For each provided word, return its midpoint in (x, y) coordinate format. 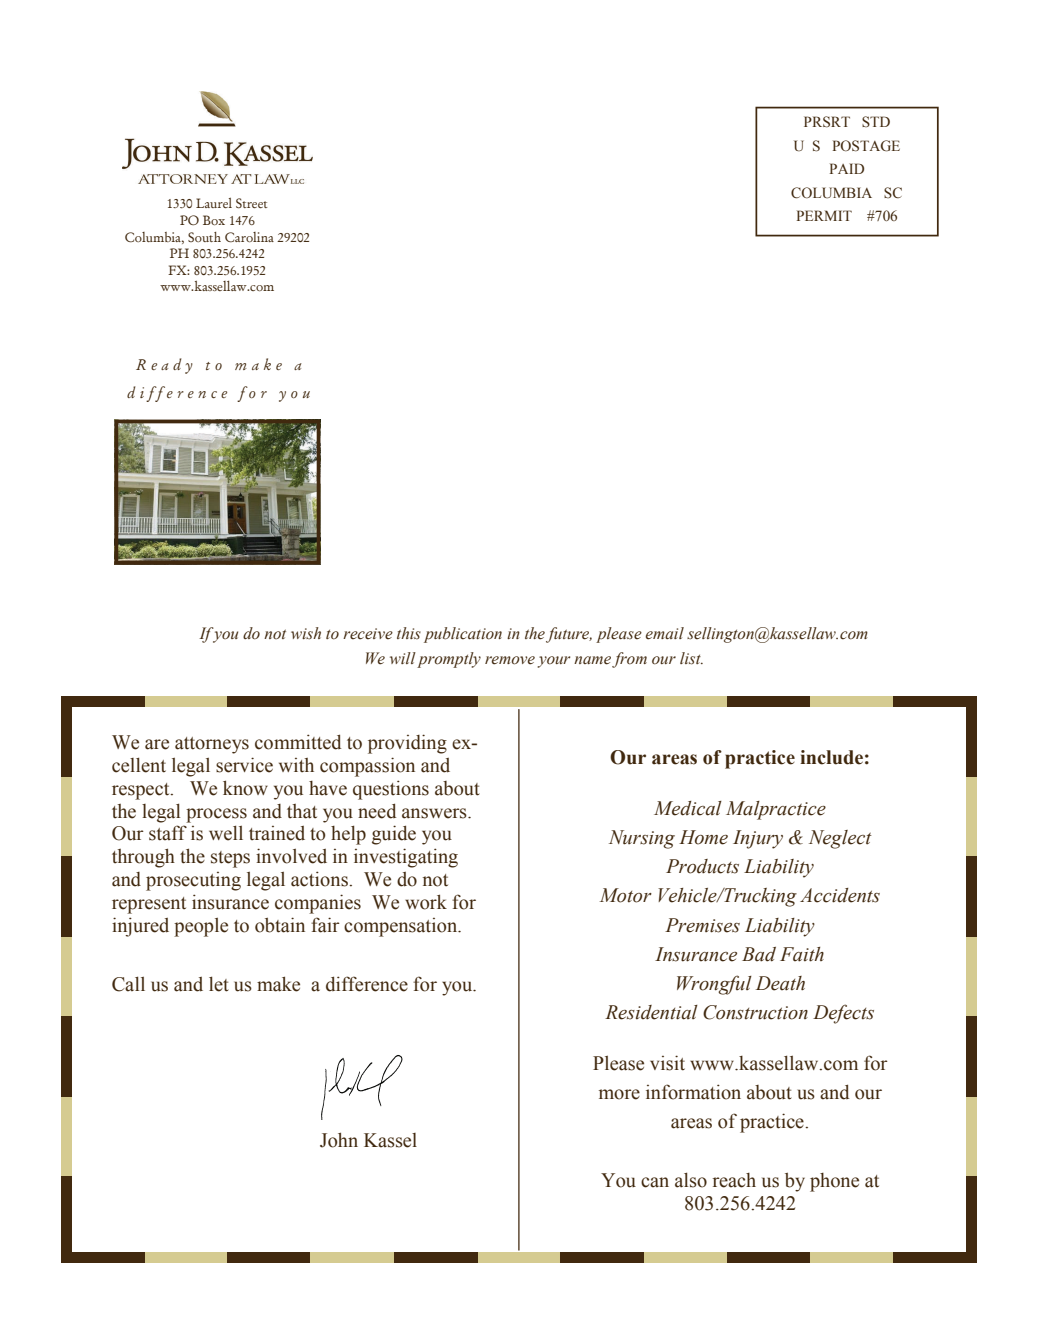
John (339, 1140)
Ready (164, 366)
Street (252, 203)
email (664, 633)
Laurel (214, 203)
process (216, 815)
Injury (758, 839)
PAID (847, 168)
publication (463, 635)
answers (435, 813)
